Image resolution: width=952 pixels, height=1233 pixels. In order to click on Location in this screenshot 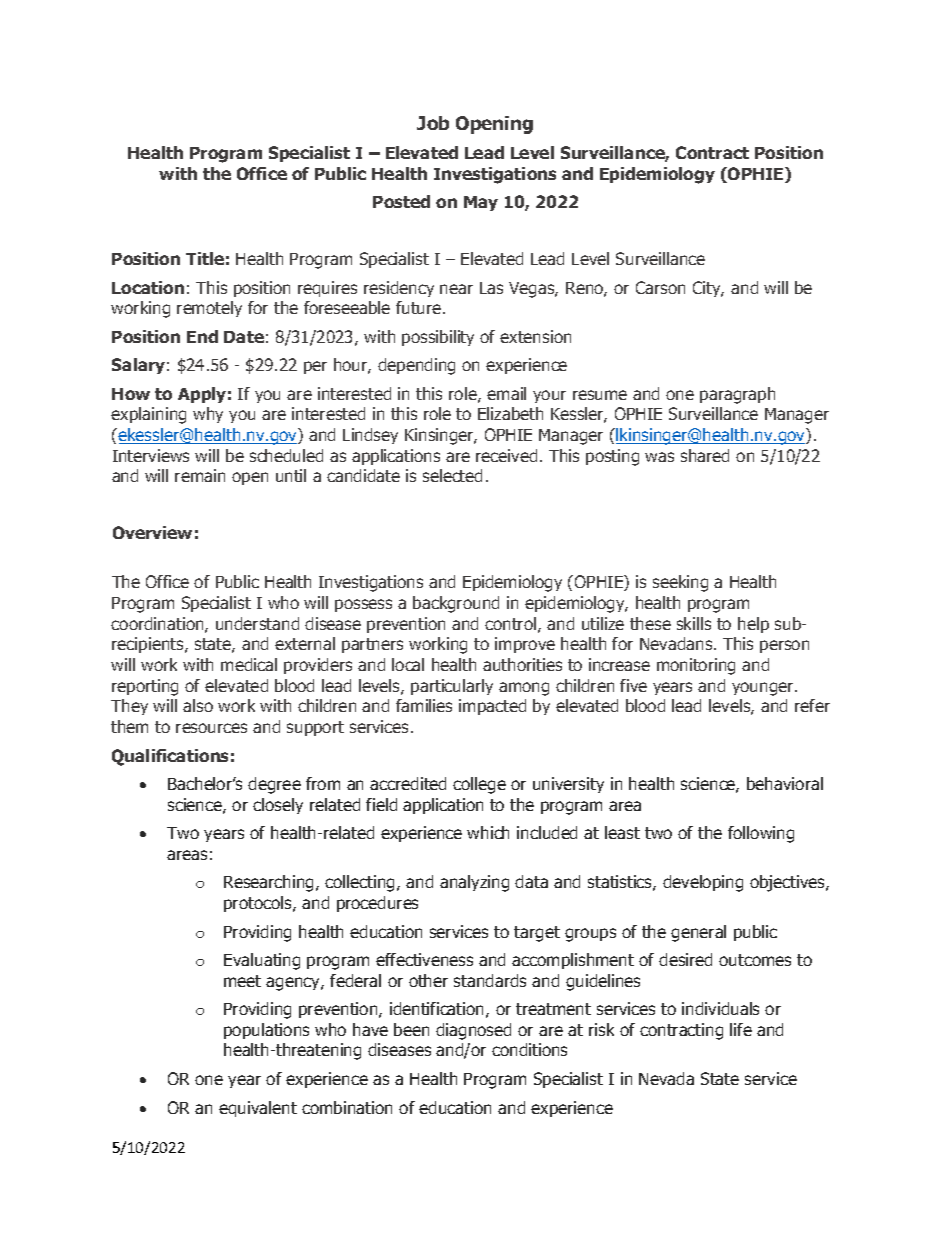, I will do `click(148, 287)`.
